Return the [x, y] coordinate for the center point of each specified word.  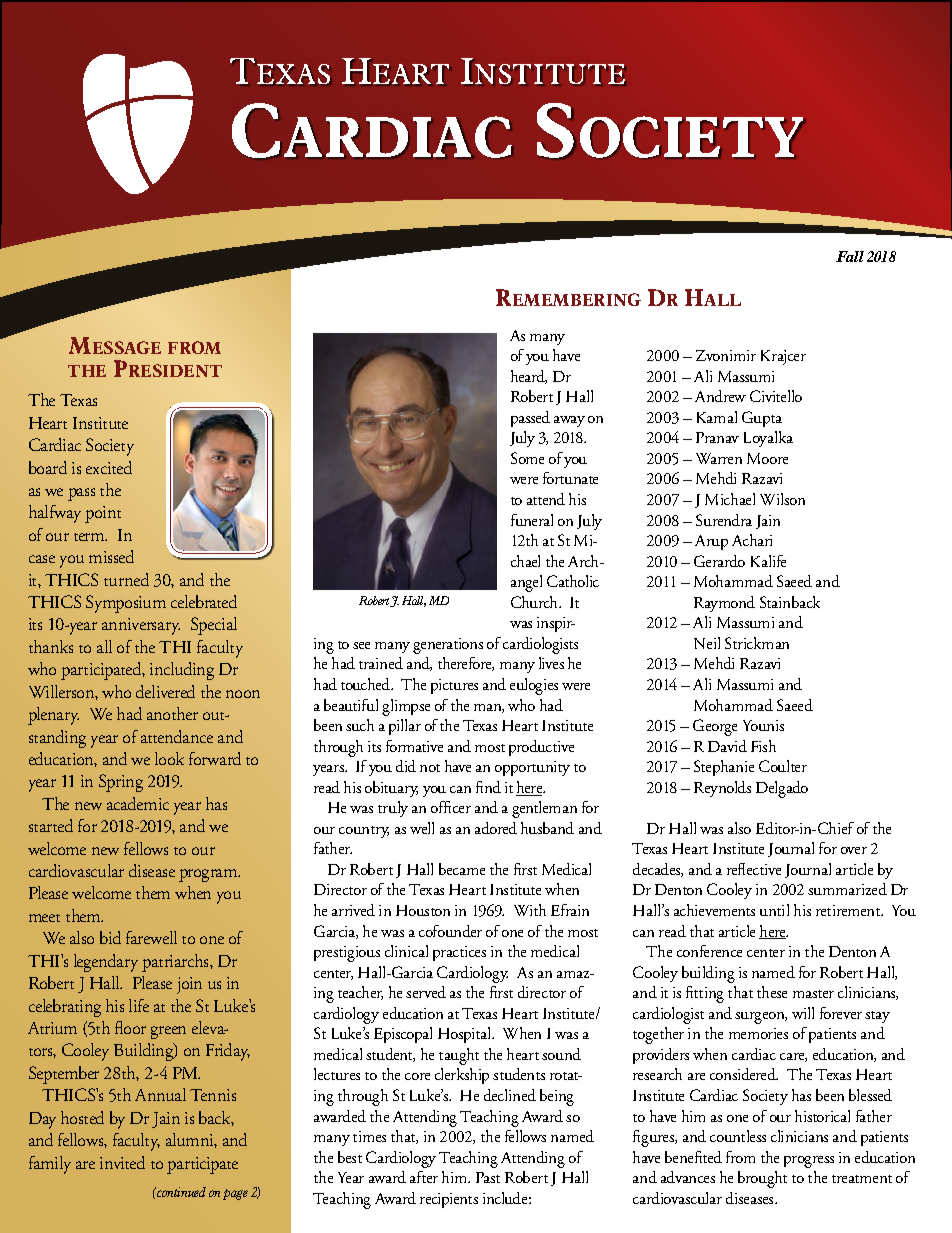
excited [109, 467]
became [462, 869]
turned [126, 579]
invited [122, 1162]
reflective [754, 869]
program [209, 875]
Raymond [724, 604]
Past [488, 1177]
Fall [850, 256]
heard [529, 377]
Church [536, 602]
